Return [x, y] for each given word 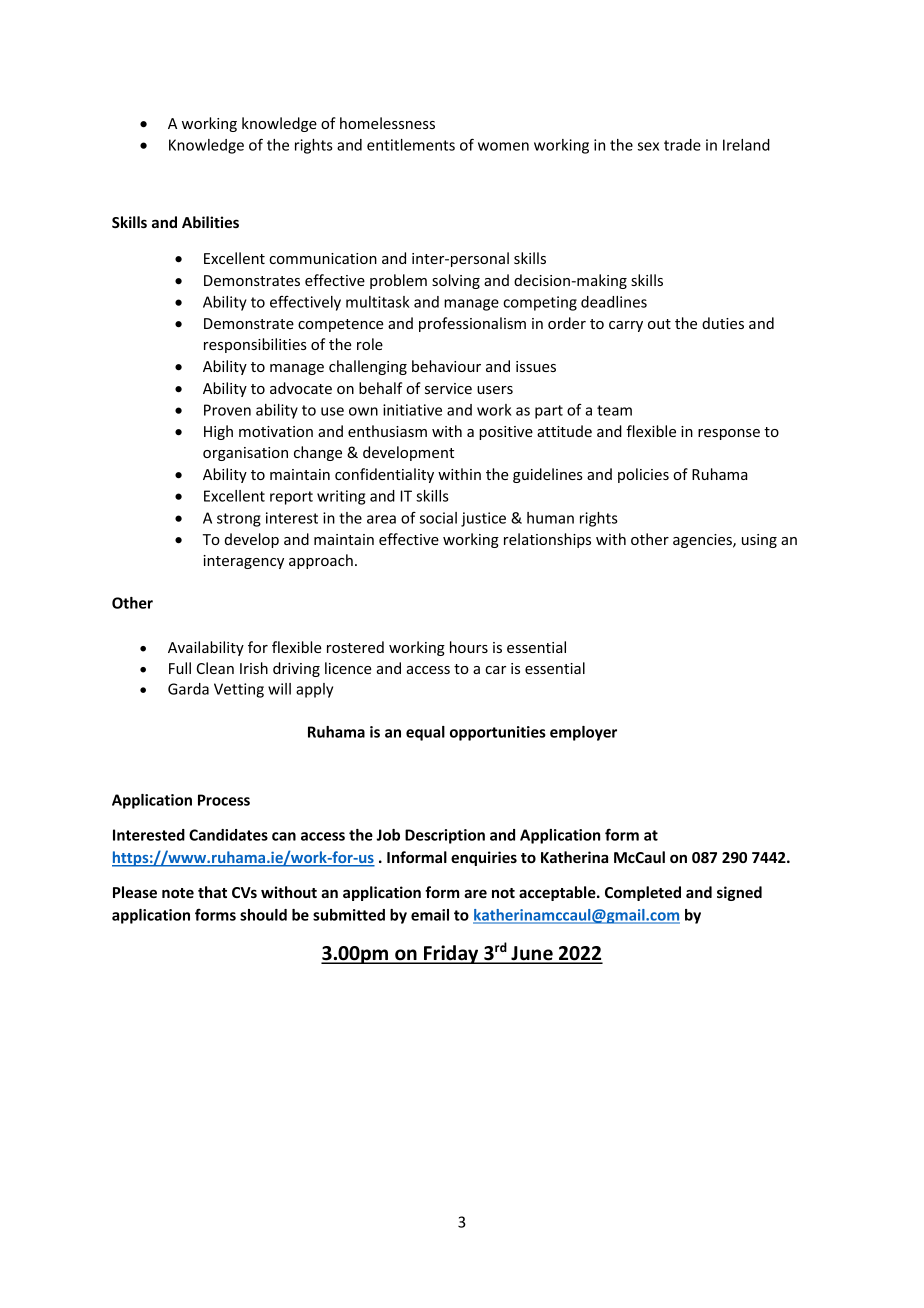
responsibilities [255, 345]
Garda [188, 689]
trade [682, 145]
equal [425, 733]
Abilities [210, 222]
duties [723, 323]
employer [583, 733]
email [430, 915]
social [438, 518]
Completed [643, 893]
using [759, 541]
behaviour [446, 366]
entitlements [411, 145]
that [212, 892]
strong [239, 520]
